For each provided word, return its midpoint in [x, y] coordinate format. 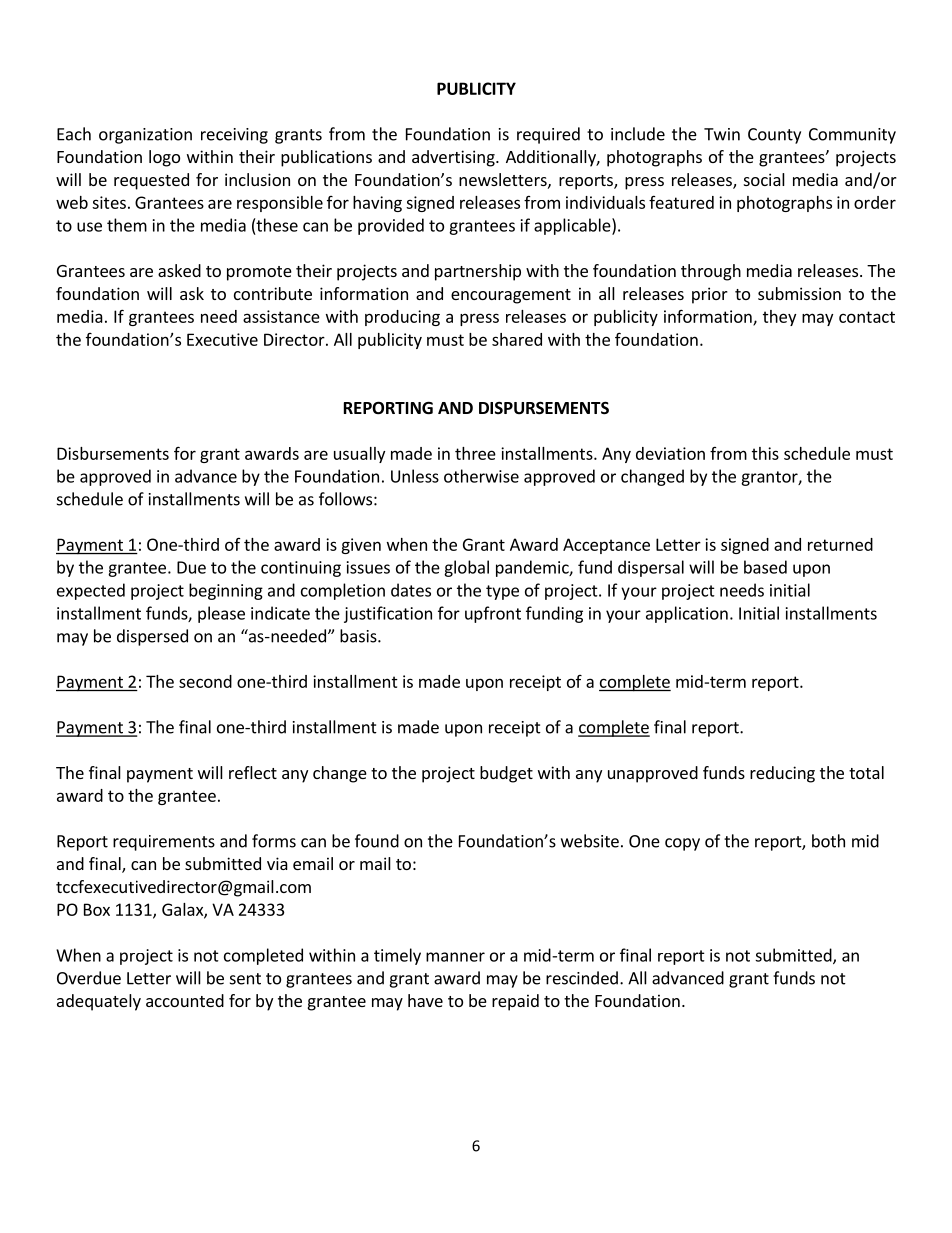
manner [455, 957]
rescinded [582, 978]
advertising [454, 158]
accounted [185, 1000]
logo [164, 158]
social [764, 179]
